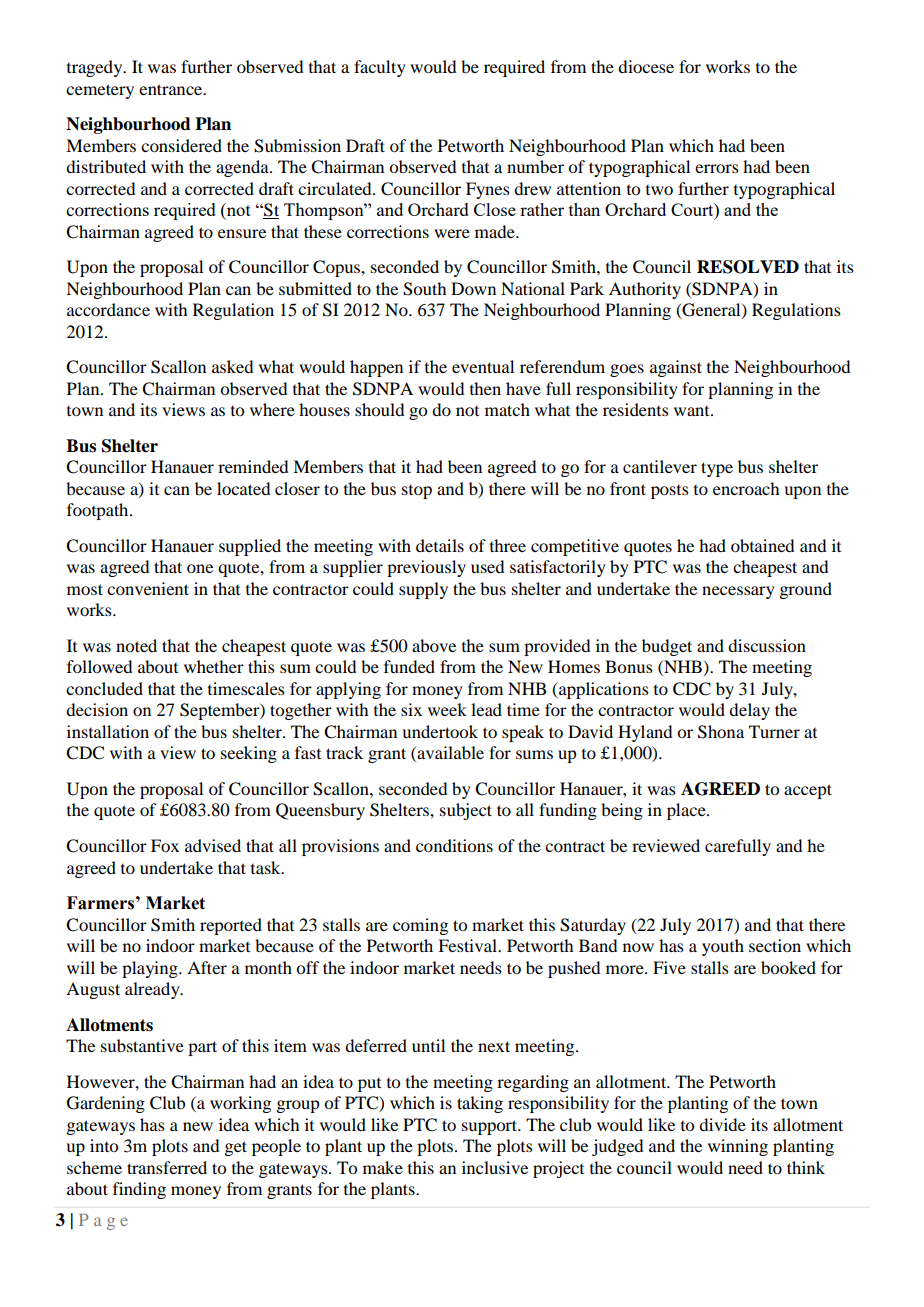  Describe the element at coordinates (646, 66) in the page. I see `diocese` at that location.
